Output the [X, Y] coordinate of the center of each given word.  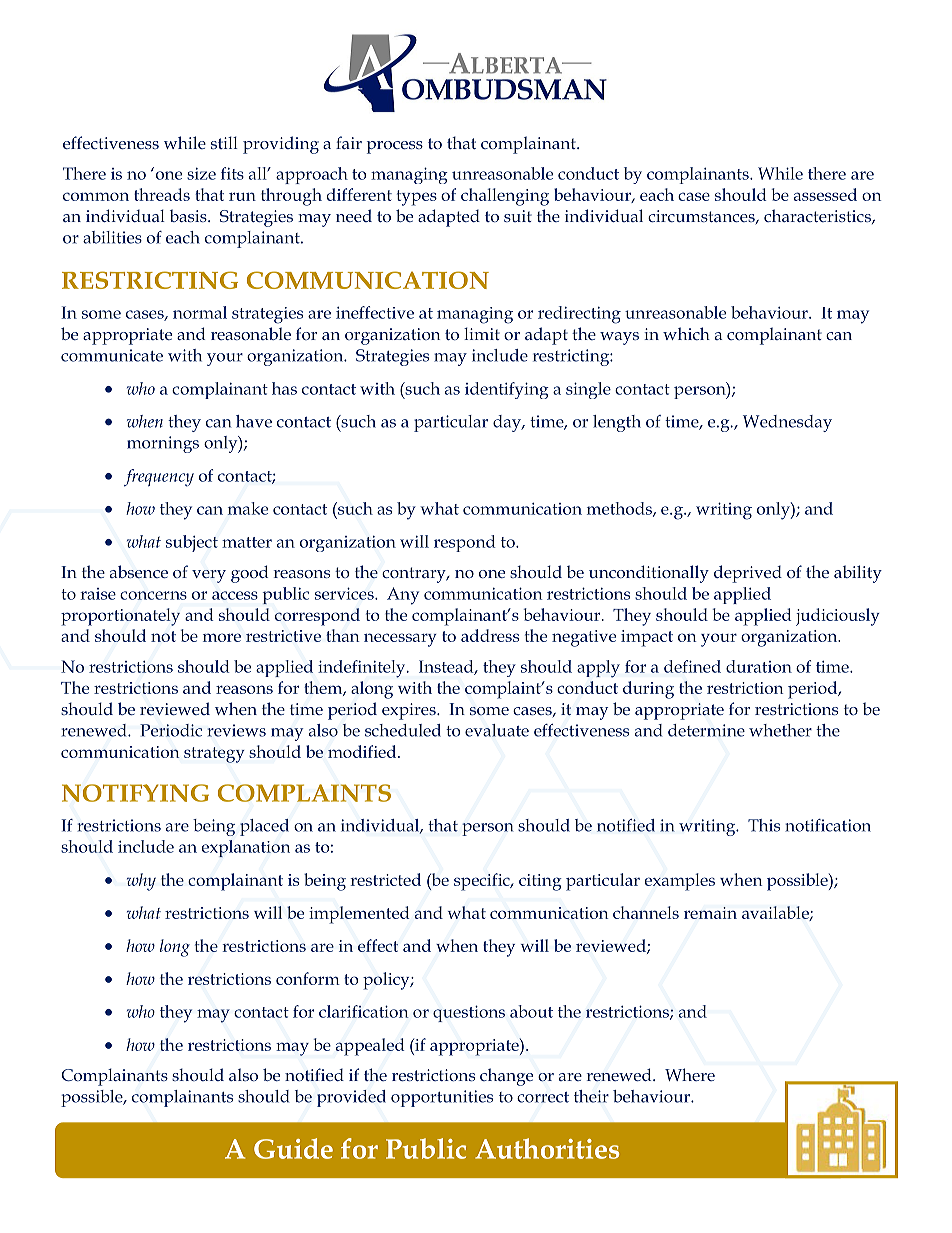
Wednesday [787, 423]
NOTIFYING [135, 793]
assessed [825, 194]
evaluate [497, 730]
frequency [159, 478]
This [764, 825]
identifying [507, 390]
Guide [293, 1148]
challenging [505, 197]
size [201, 174]
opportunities [442, 1098]
